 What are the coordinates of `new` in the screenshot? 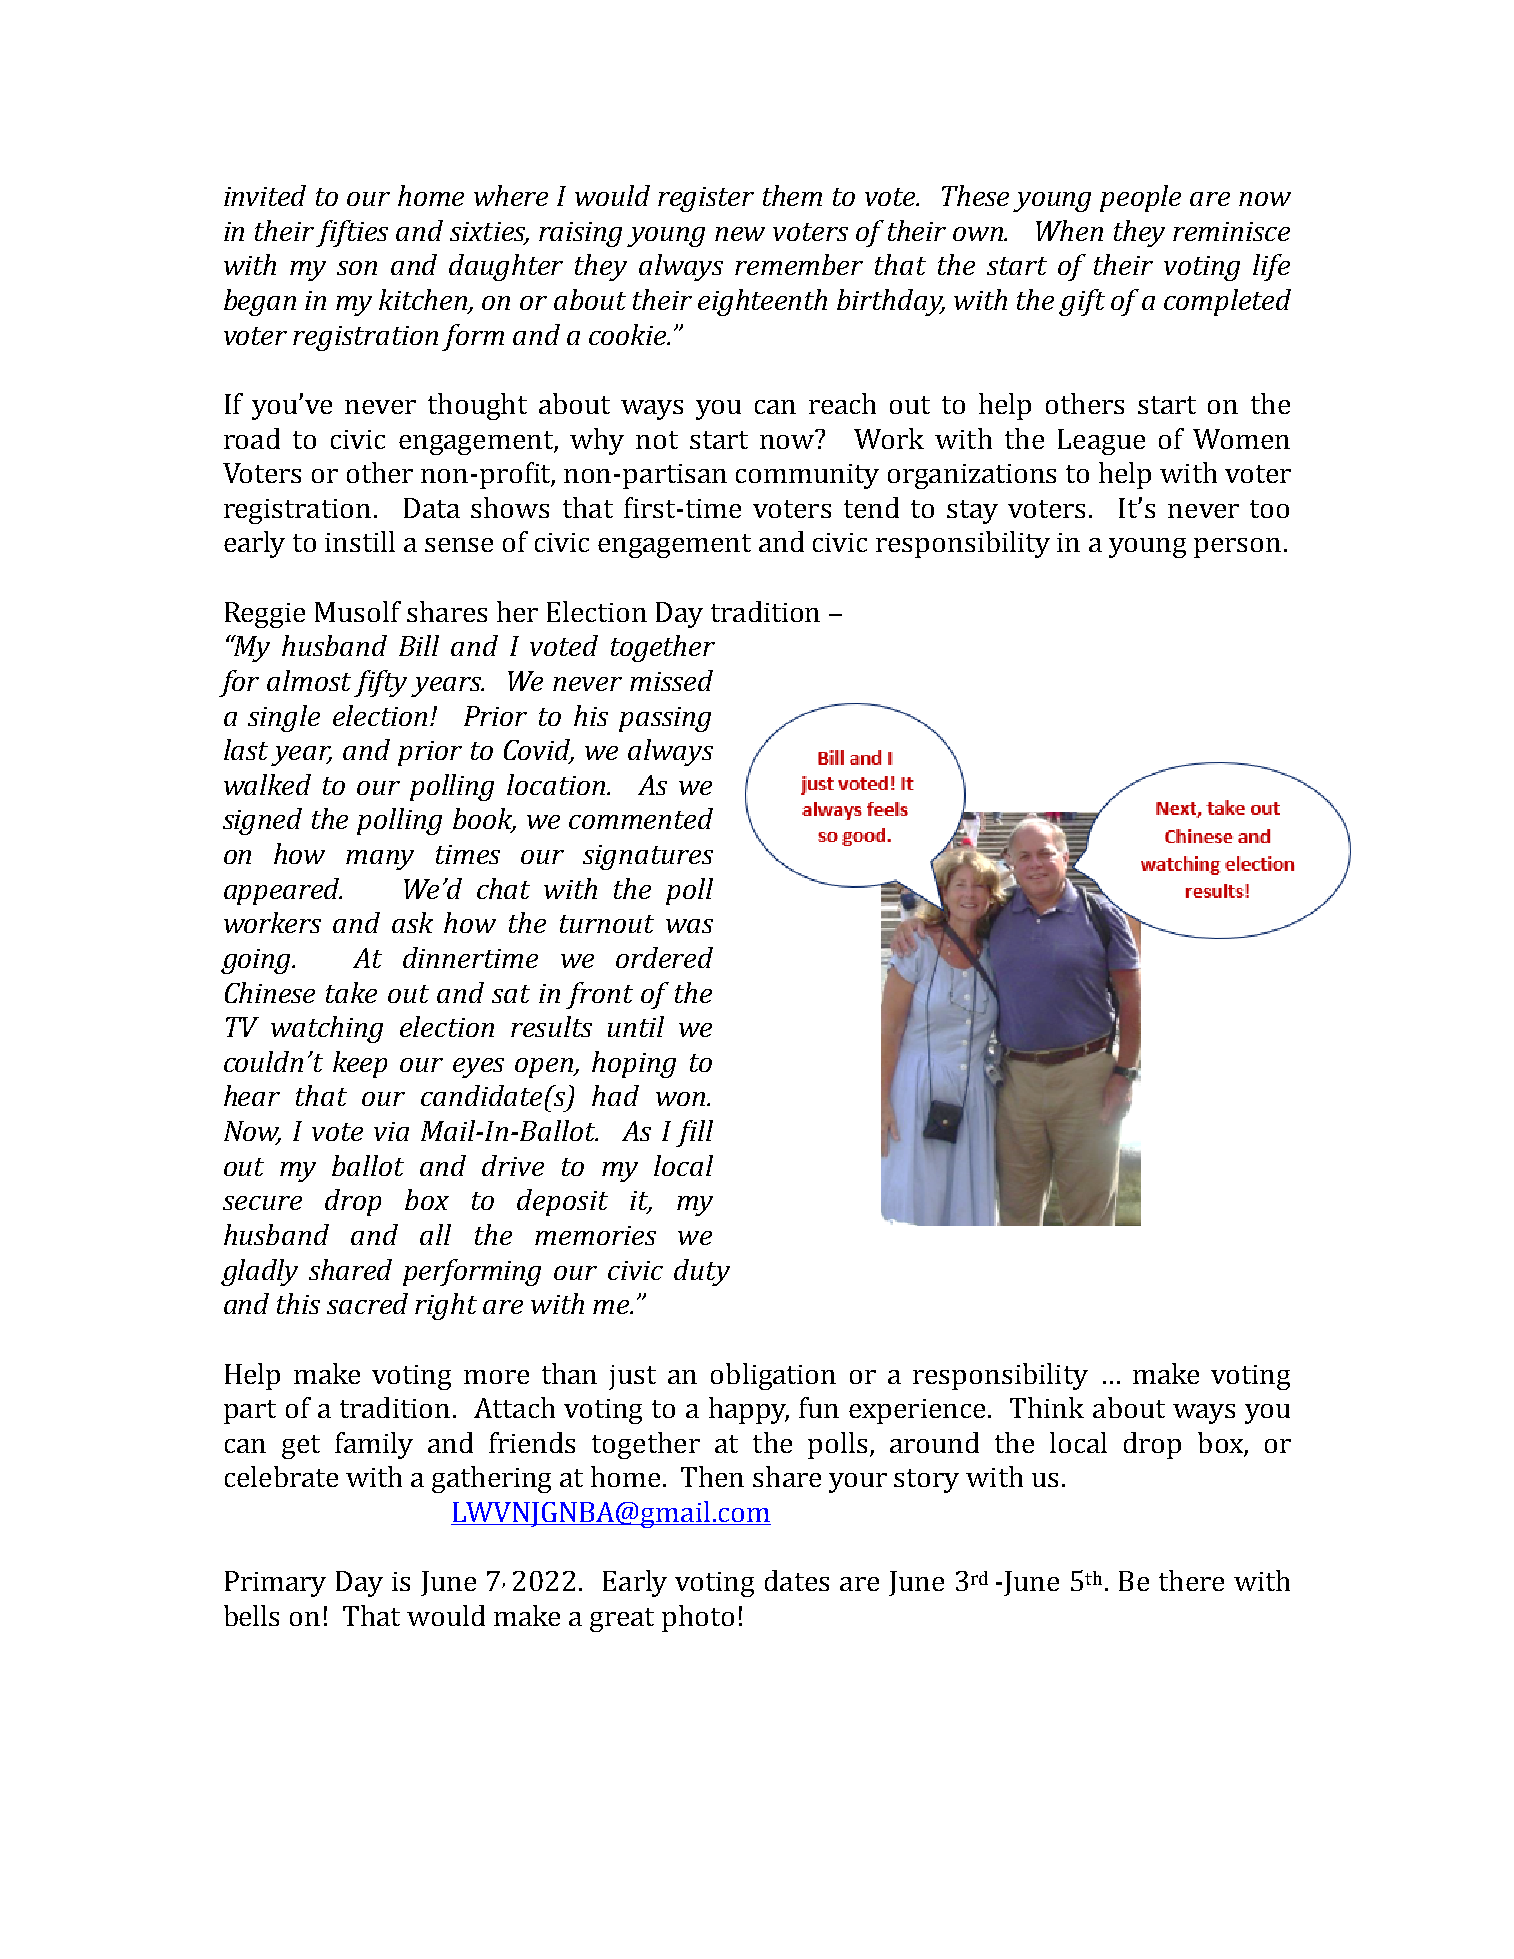 It's located at (740, 234).
